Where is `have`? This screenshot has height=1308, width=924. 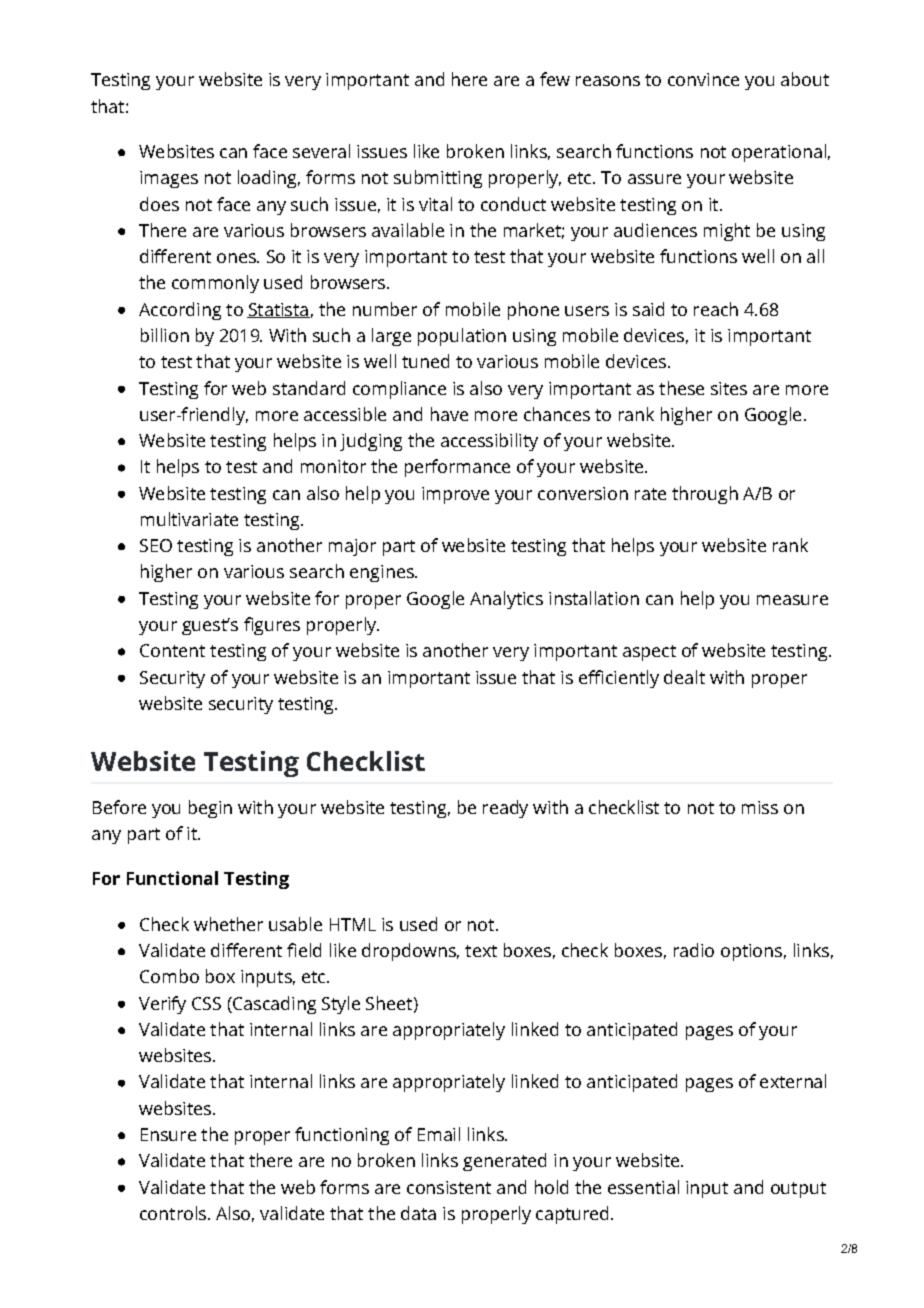
have is located at coordinates (449, 414).
